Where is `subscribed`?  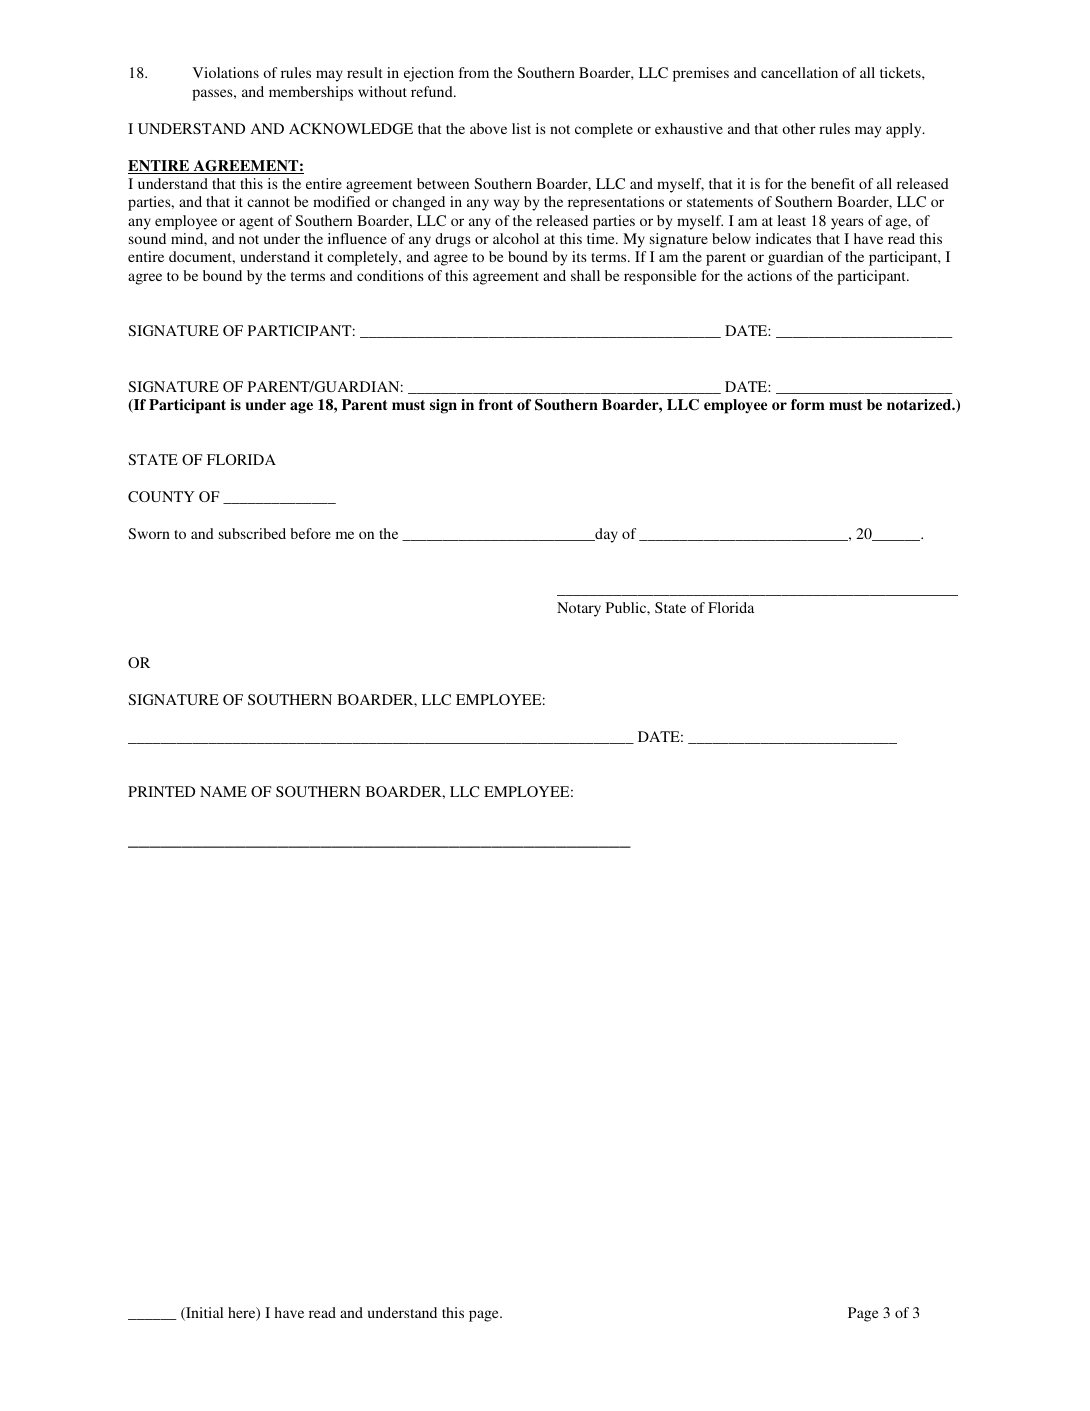 subscribed is located at coordinates (252, 533).
